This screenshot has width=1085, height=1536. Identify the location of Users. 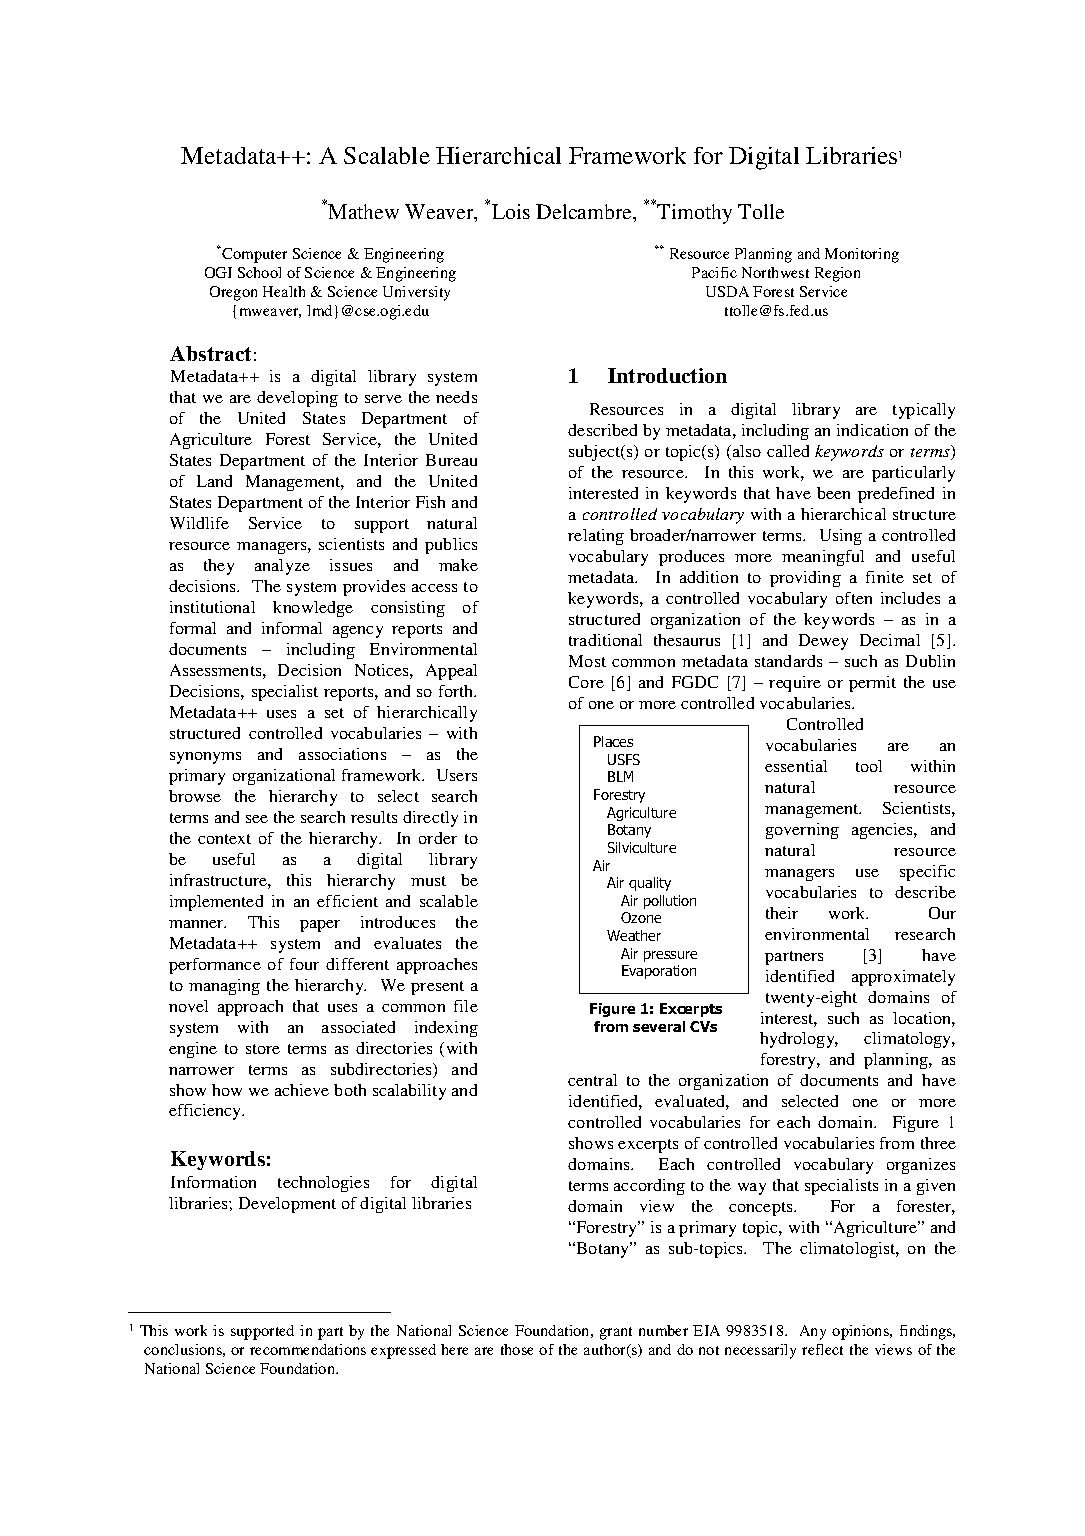
(457, 775).
